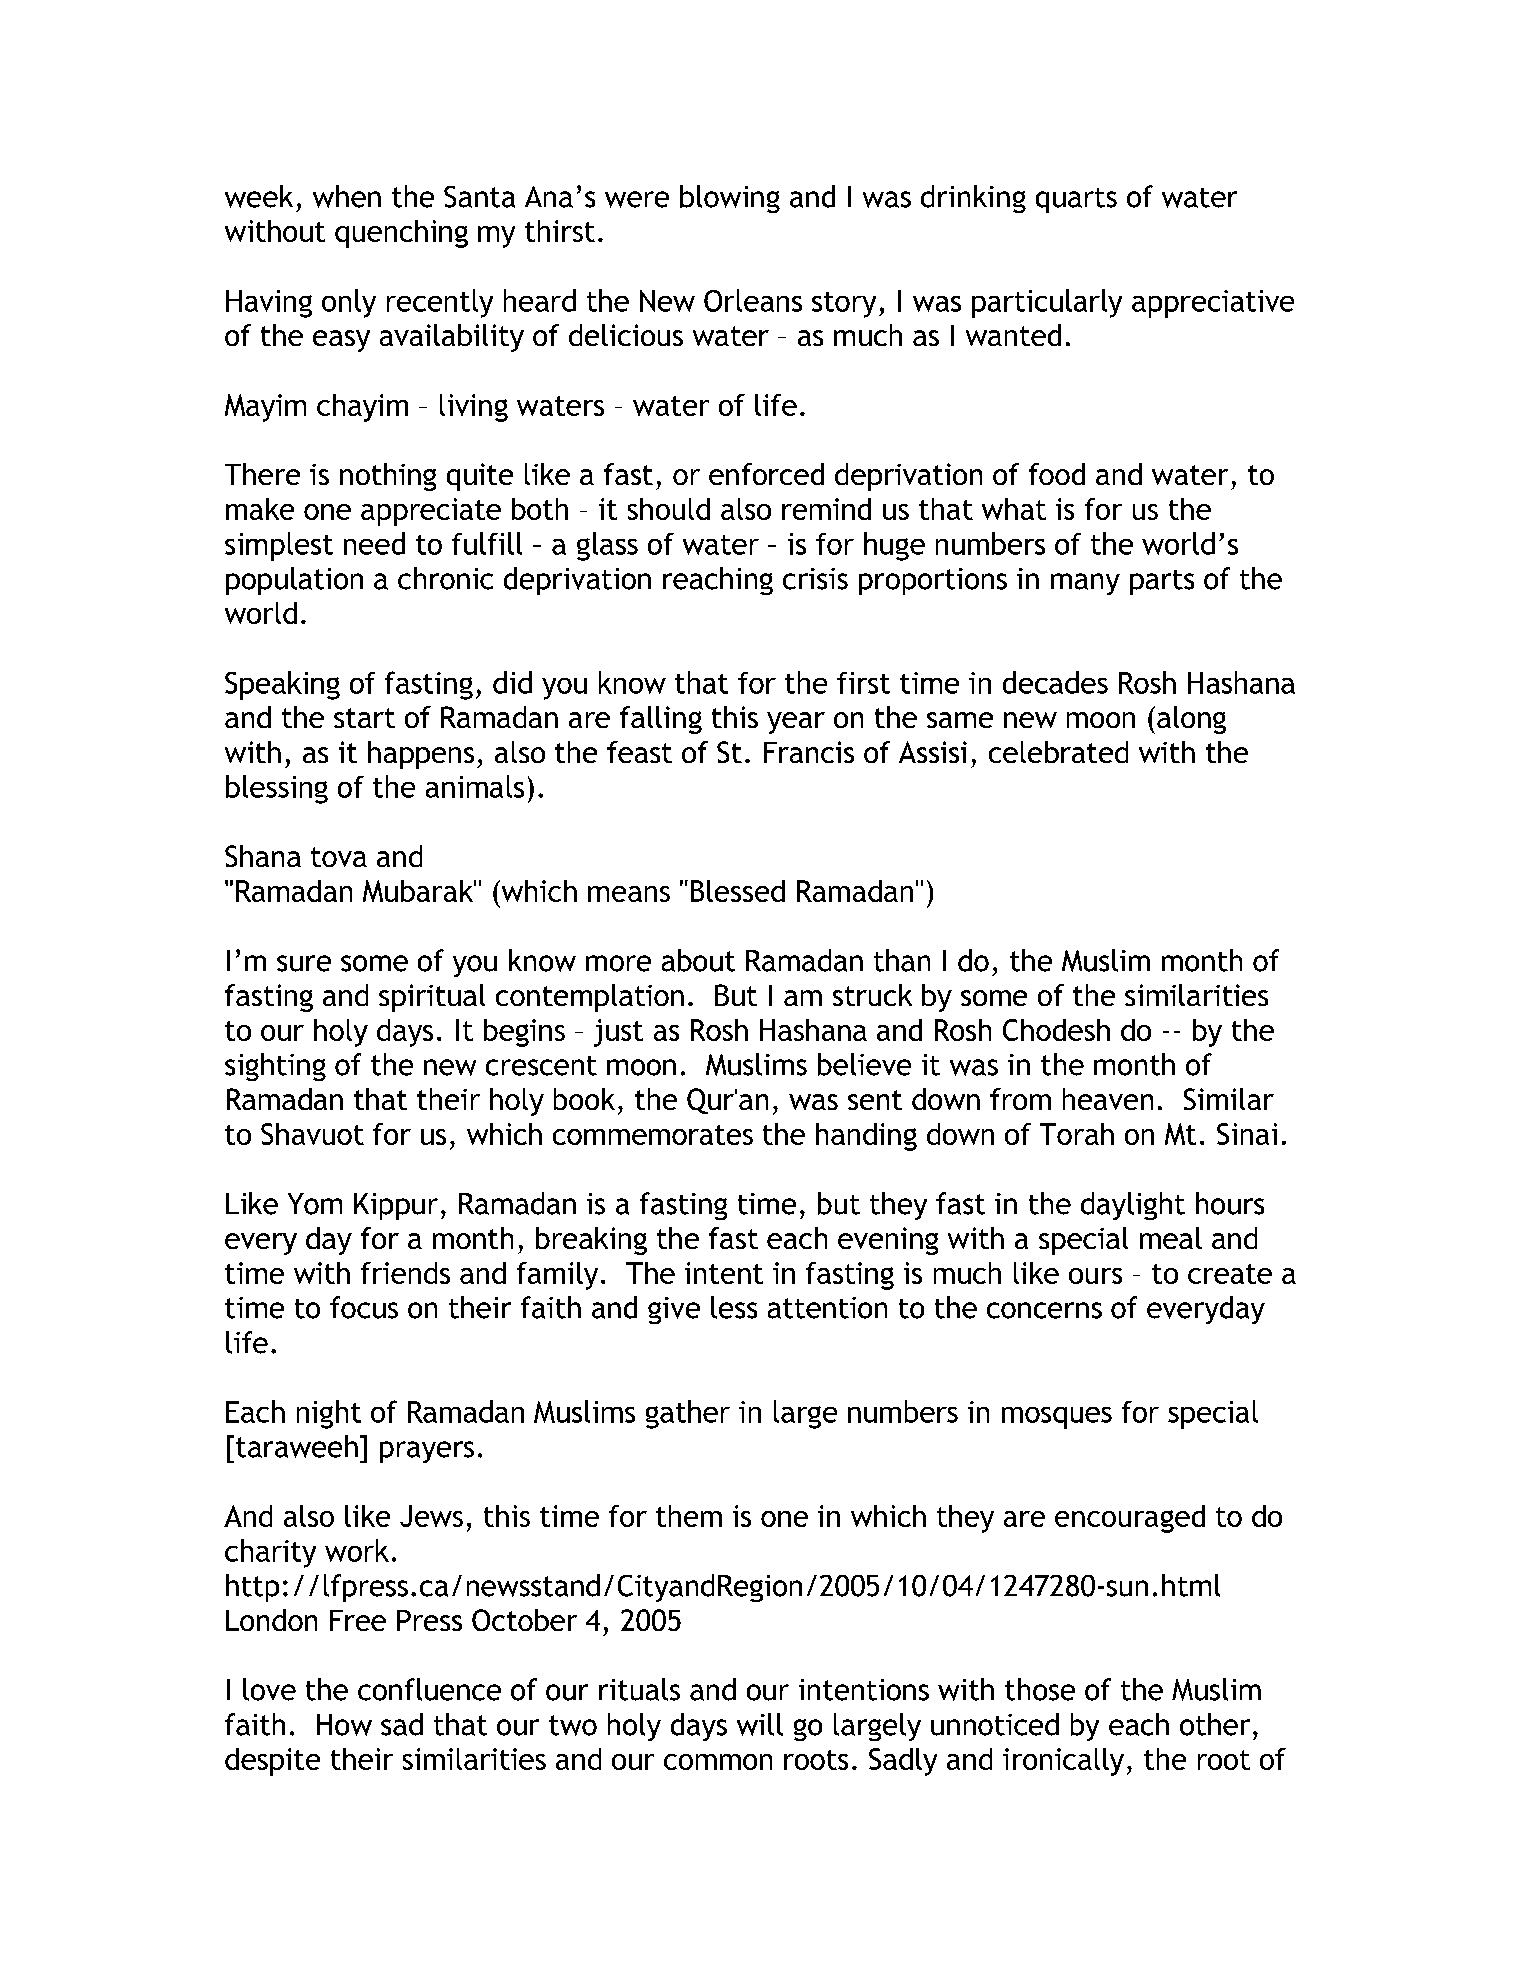 The height and width of the screenshot is (1970, 1523). Describe the element at coordinates (432, 998) in the screenshot. I see `spiritual` at that location.
